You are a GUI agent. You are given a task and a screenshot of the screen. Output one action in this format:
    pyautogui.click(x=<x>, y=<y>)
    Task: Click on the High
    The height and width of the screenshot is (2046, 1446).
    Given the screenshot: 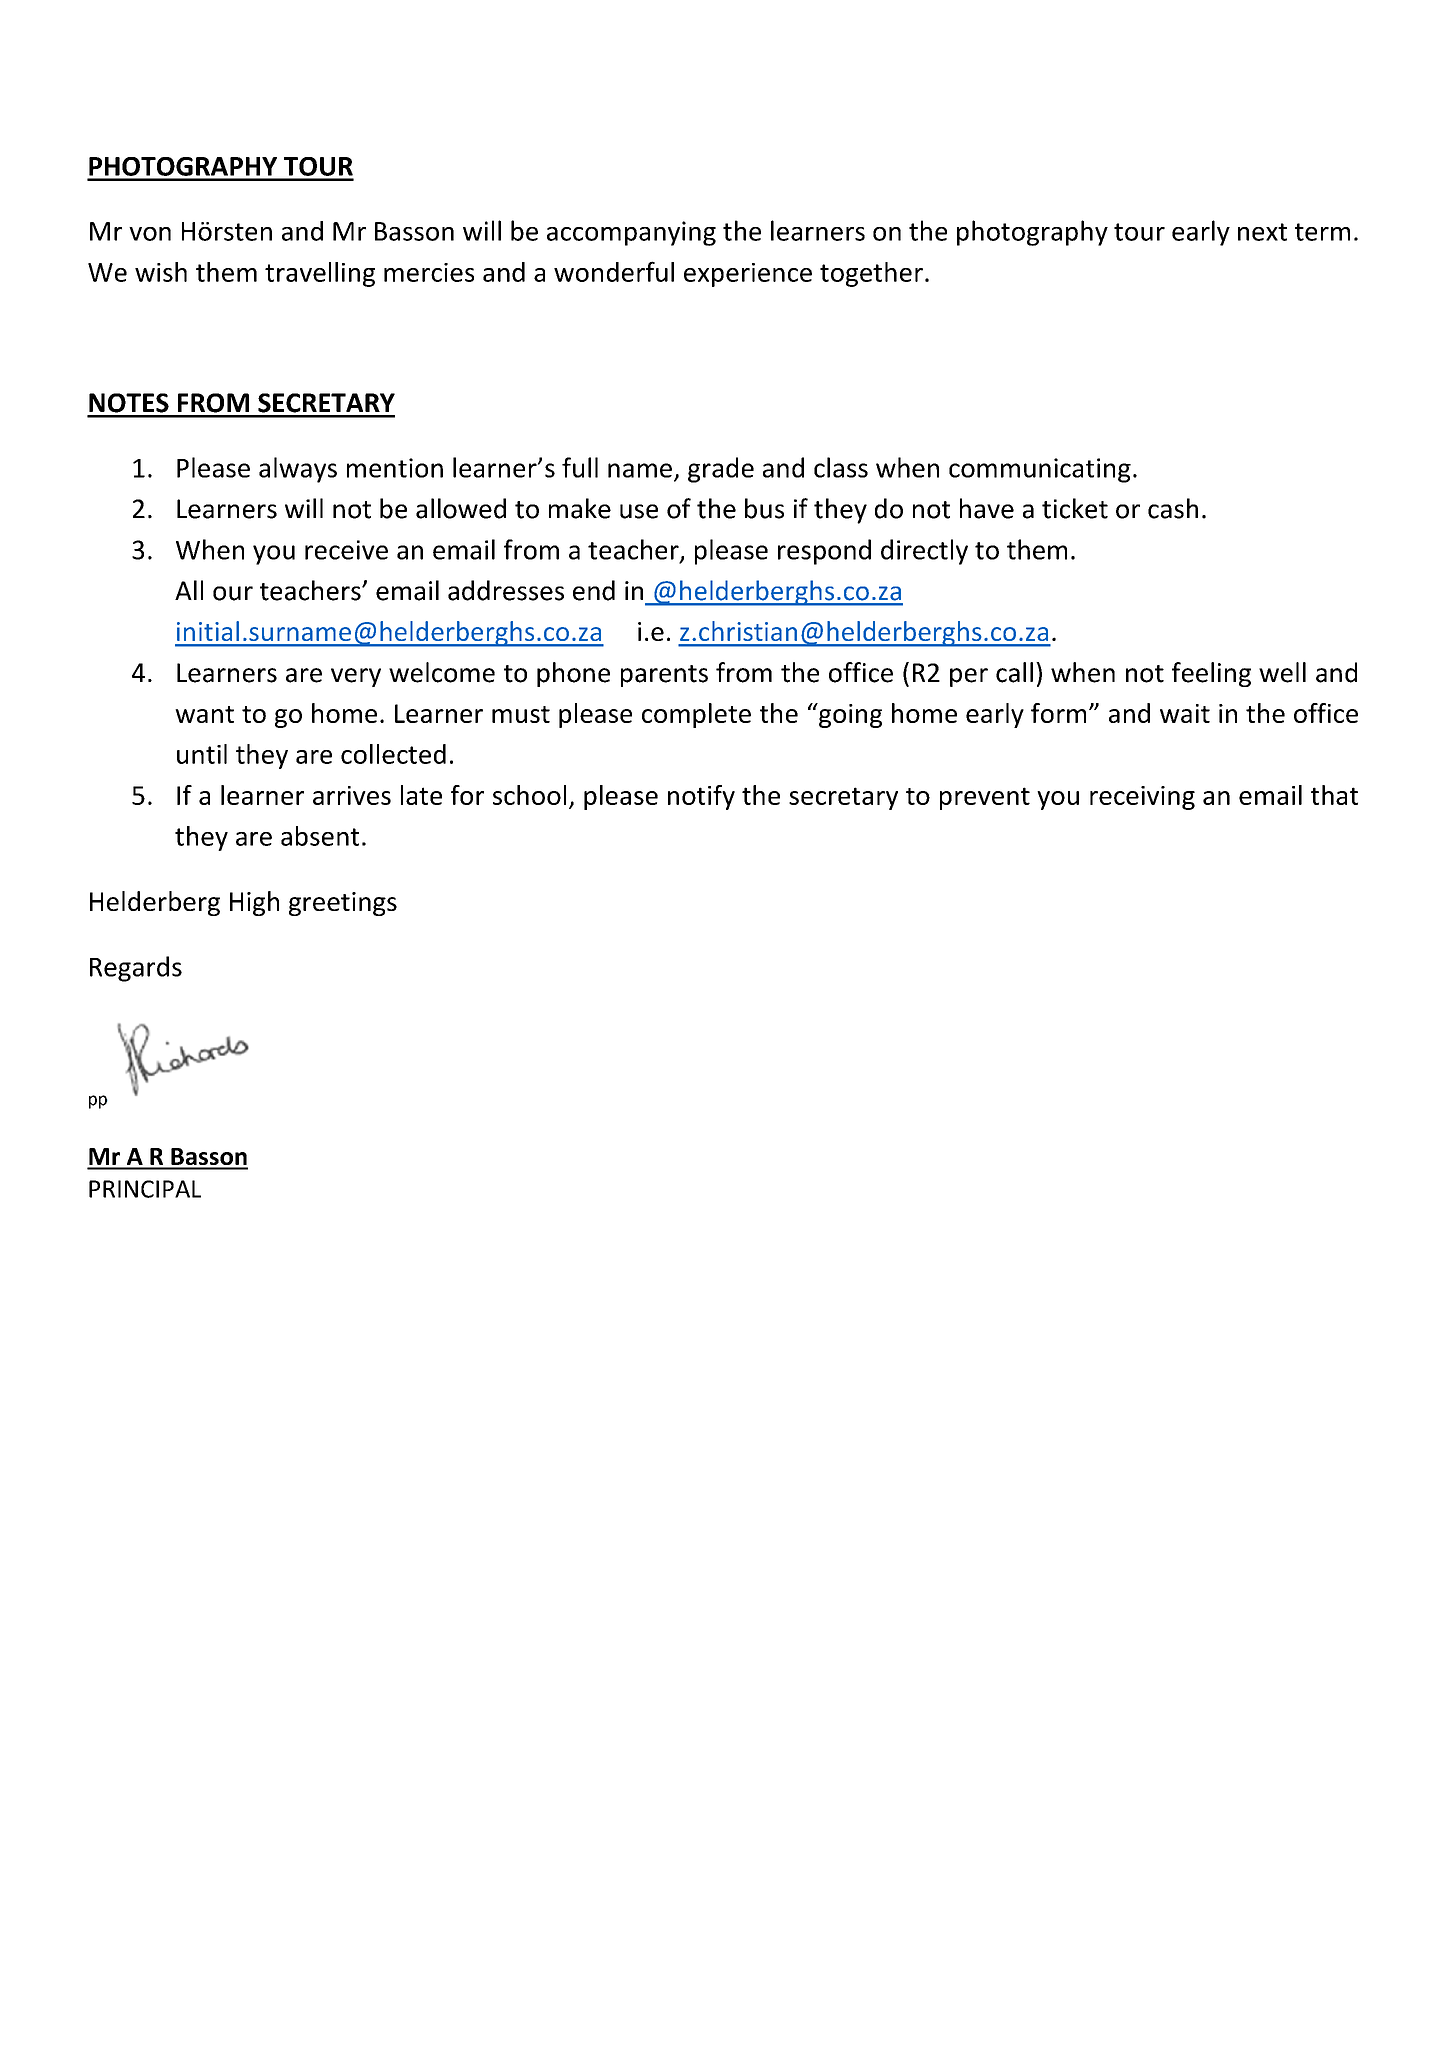 What is the action you would take?
    pyautogui.click(x=254, y=903)
